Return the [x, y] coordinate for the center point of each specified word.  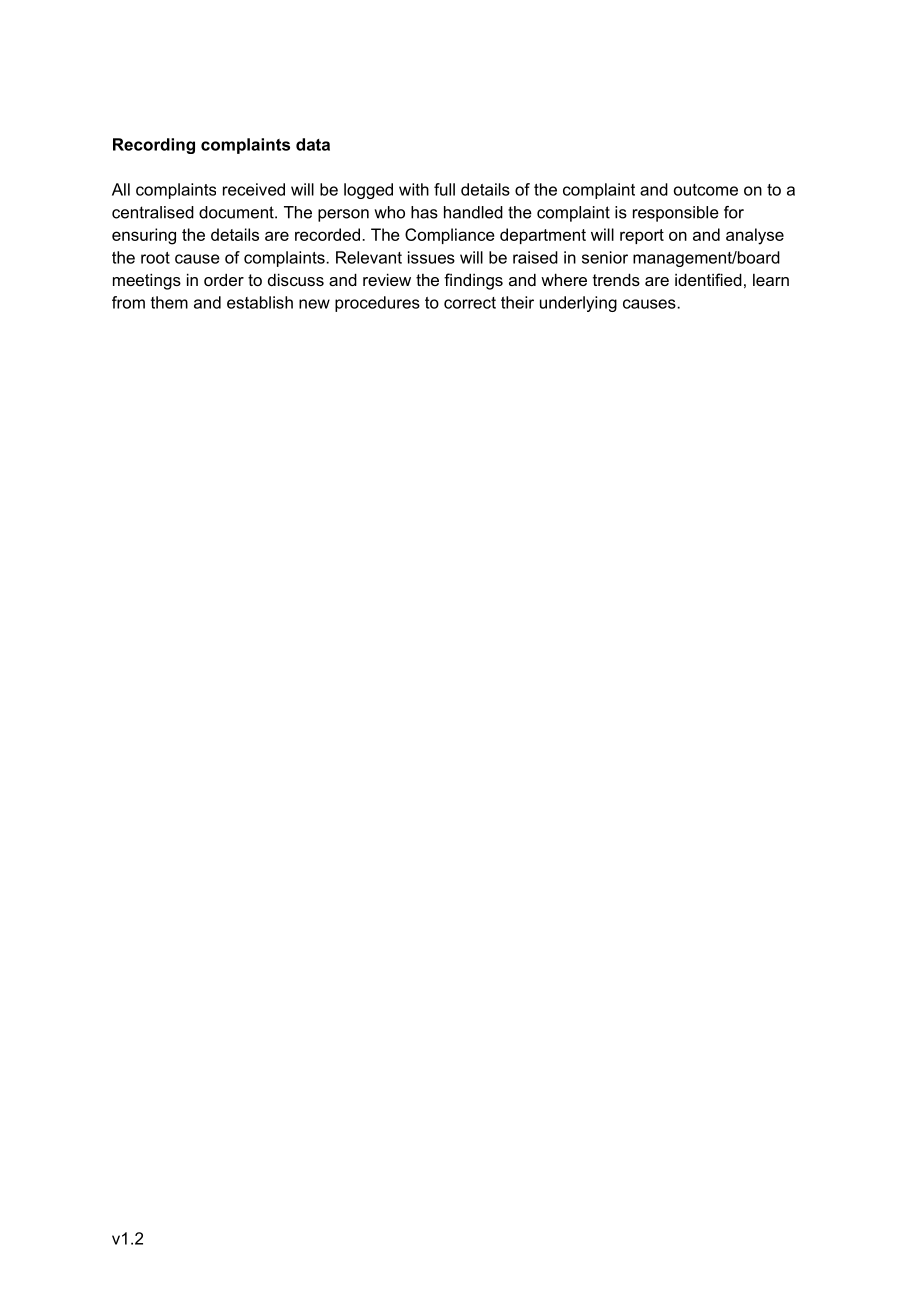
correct [470, 303]
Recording [154, 146]
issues [431, 257]
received [254, 189]
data [313, 144]
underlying [578, 304]
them [169, 302]
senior [605, 257]
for [734, 212]
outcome [706, 190]
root [155, 258]
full [444, 189]
